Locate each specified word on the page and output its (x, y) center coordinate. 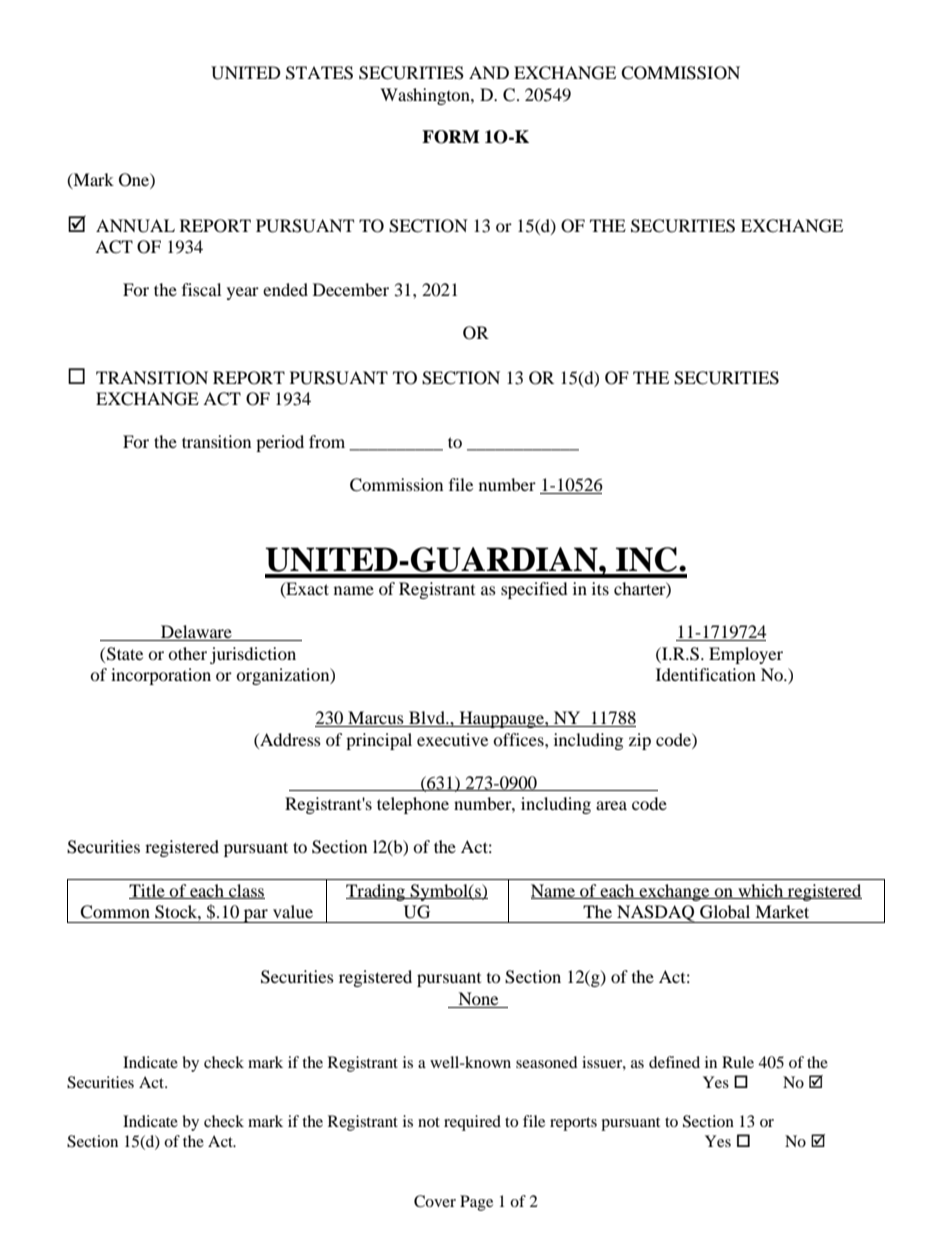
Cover (435, 1201)
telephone (413, 805)
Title (148, 891)
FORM (451, 137)
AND (489, 72)
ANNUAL (135, 226)
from (327, 441)
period (280, 443)
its (600, 588)
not (429, 1122)
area (611, 805)
